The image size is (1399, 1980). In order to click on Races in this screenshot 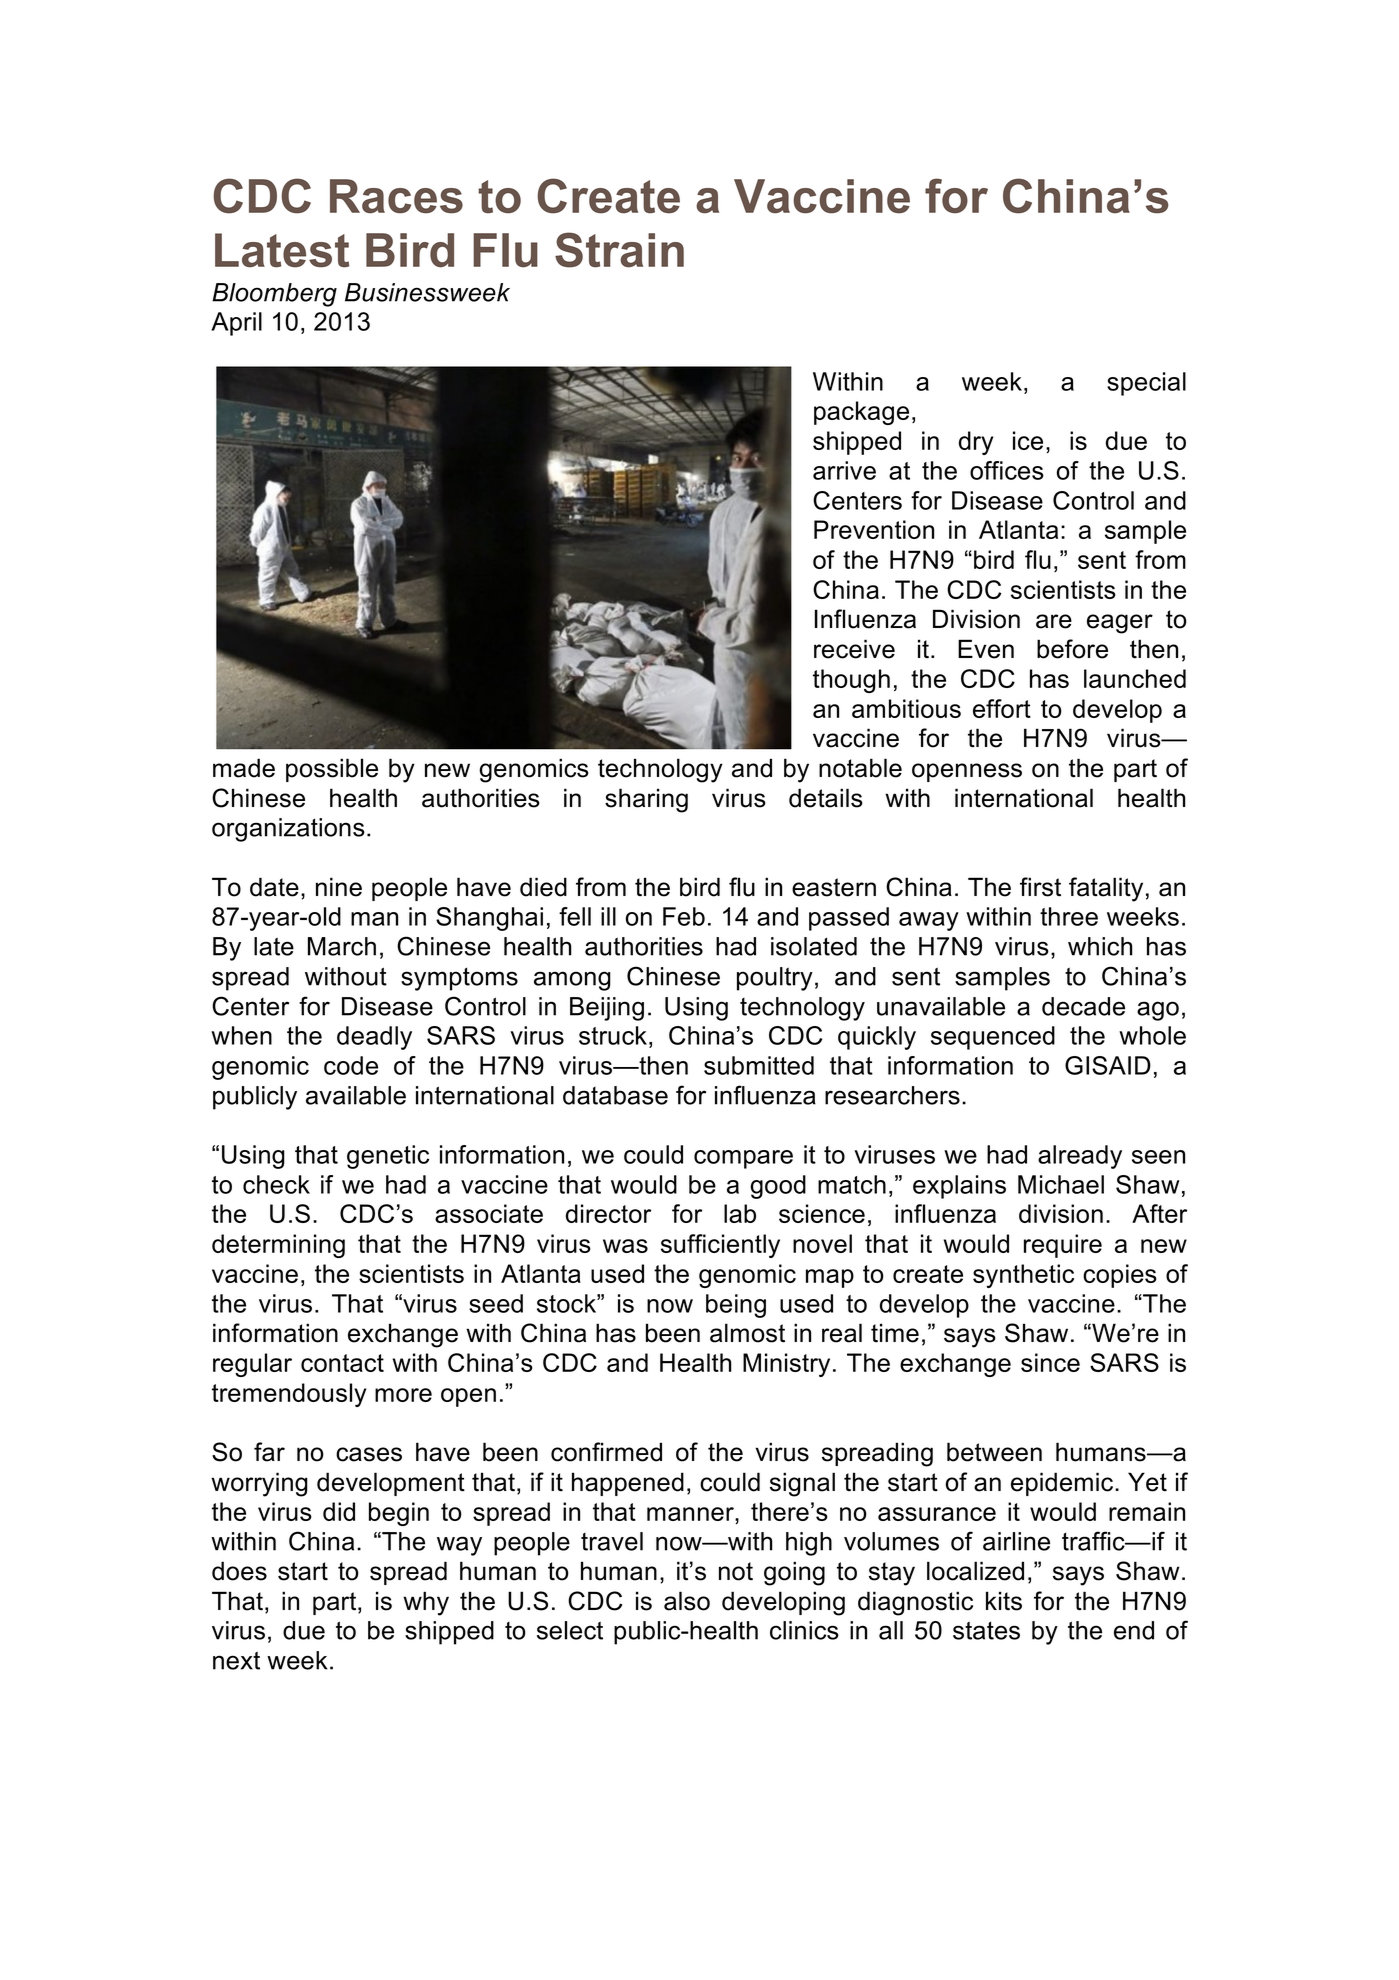, I will do `click(396, 196)`.
